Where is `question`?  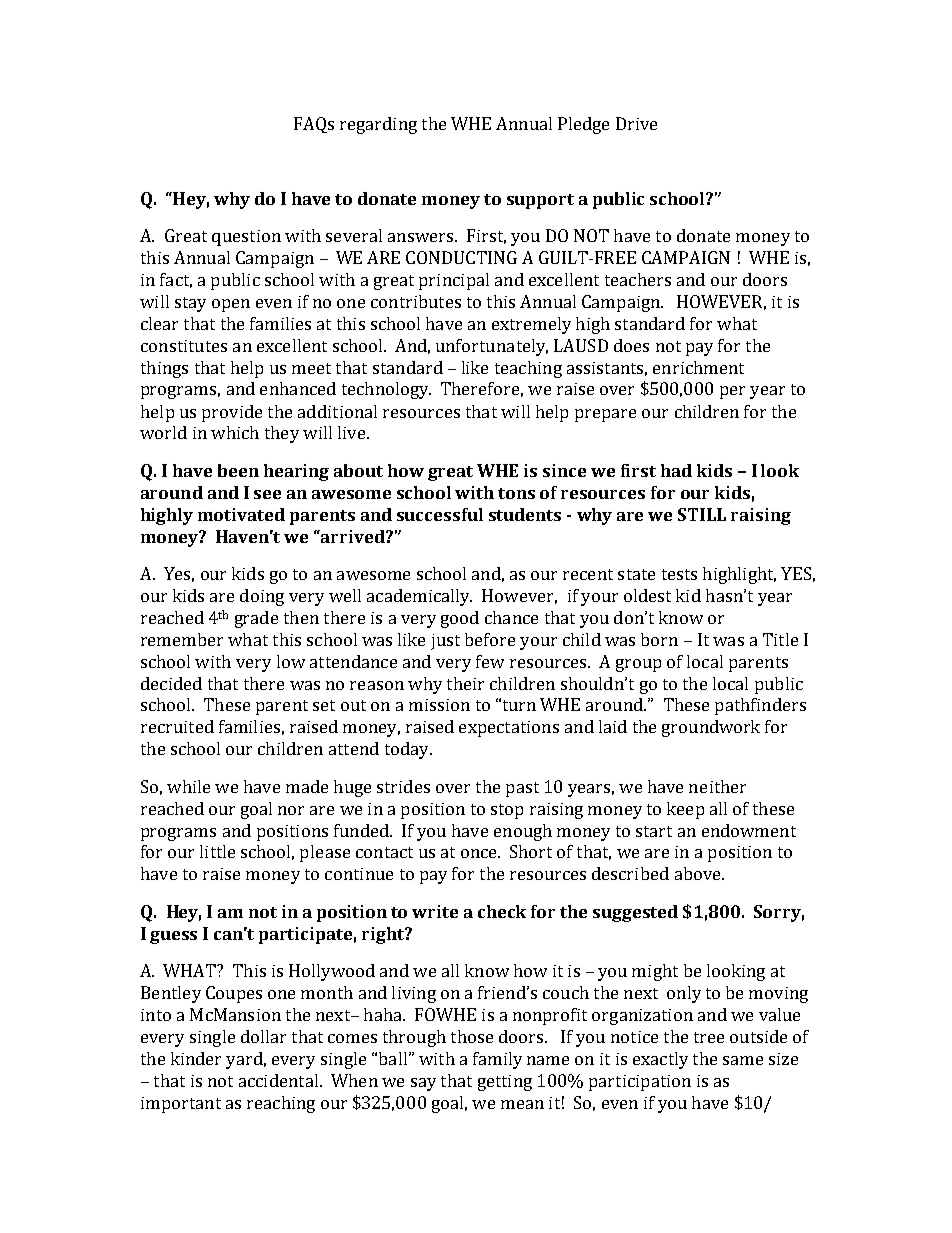
question is located at coordinates (246, 238).
